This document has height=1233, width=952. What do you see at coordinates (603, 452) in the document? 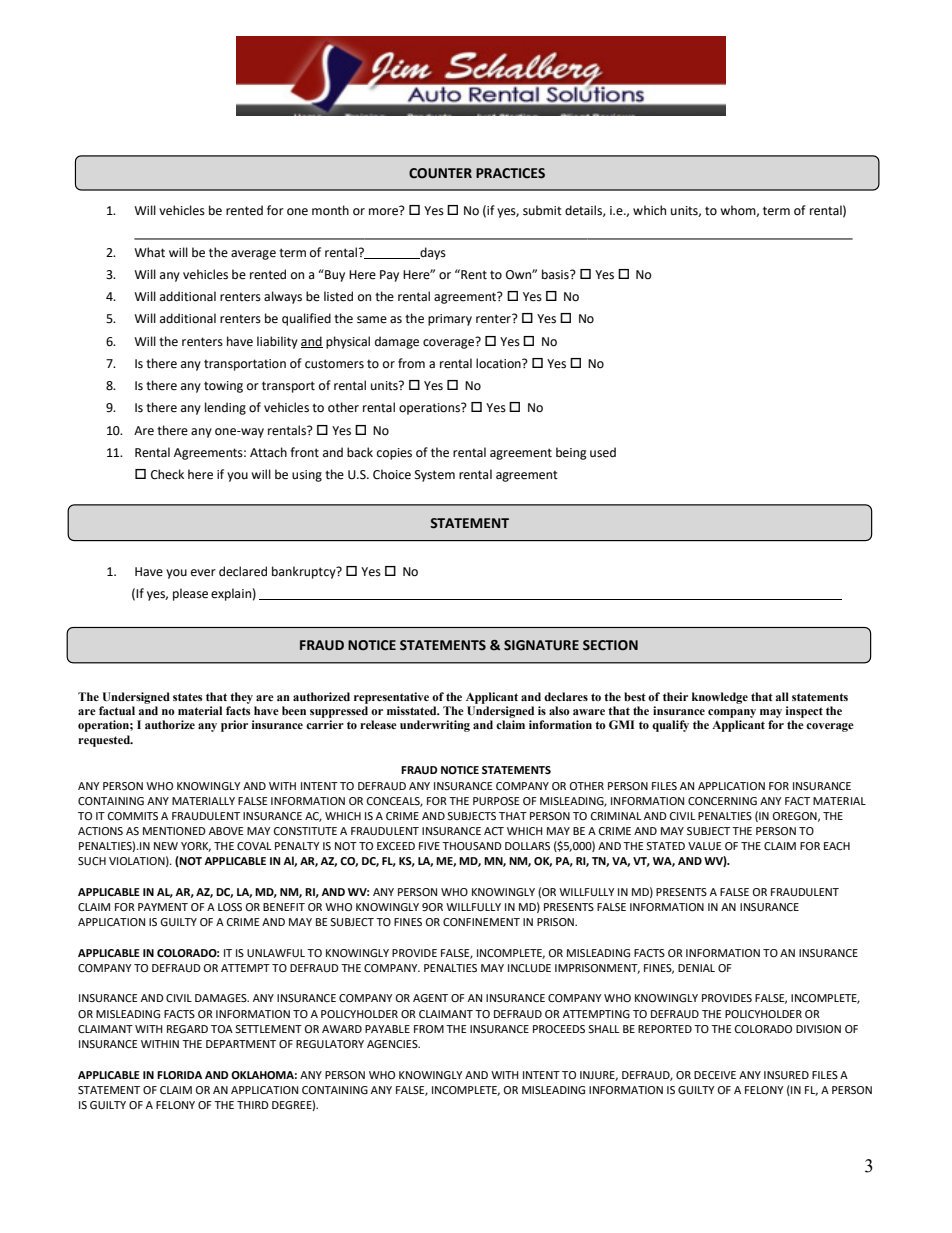
I see `used` at bounding box center [603, 452].
